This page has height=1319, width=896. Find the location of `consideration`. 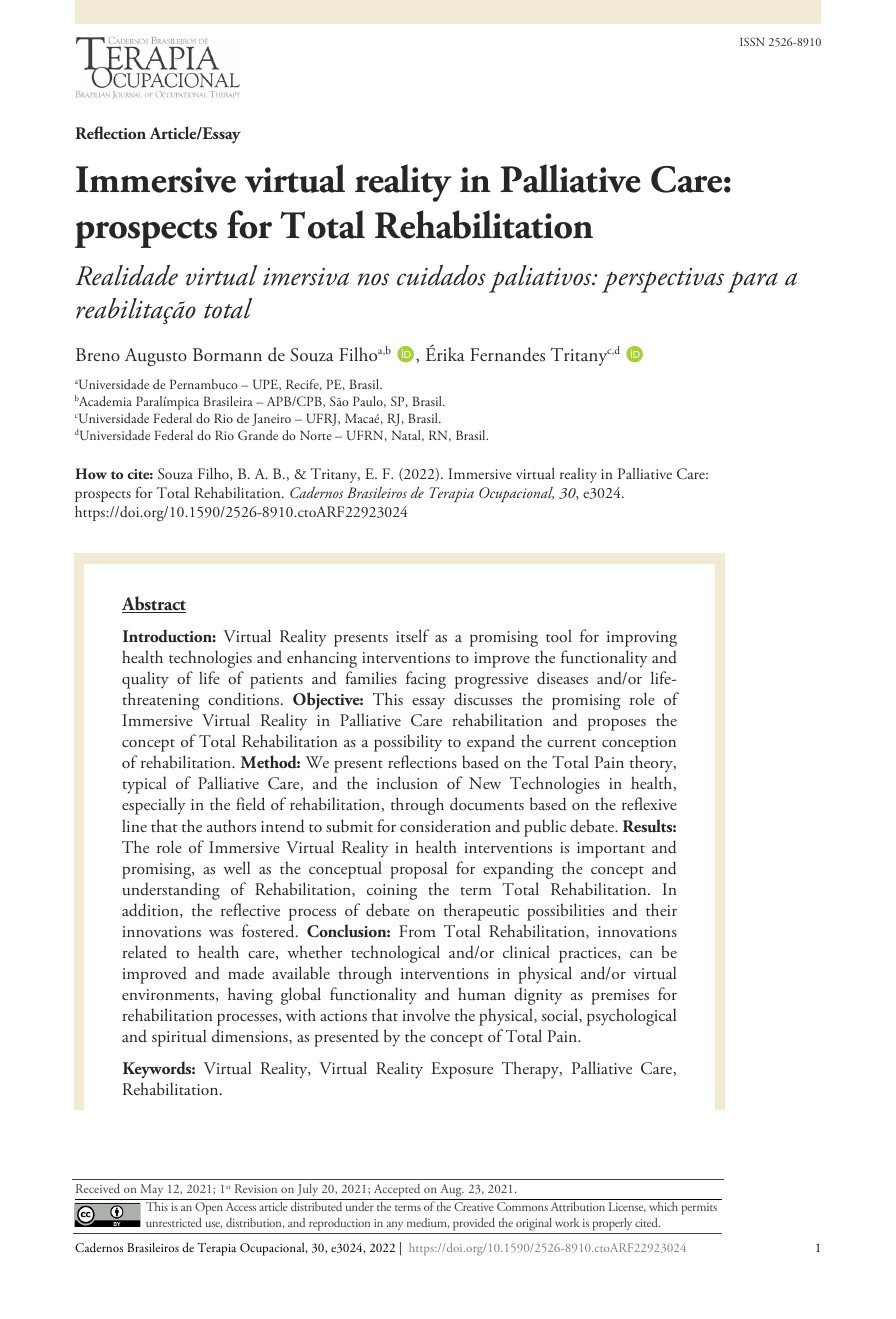

consideration is located at coordinates (445, 826).
